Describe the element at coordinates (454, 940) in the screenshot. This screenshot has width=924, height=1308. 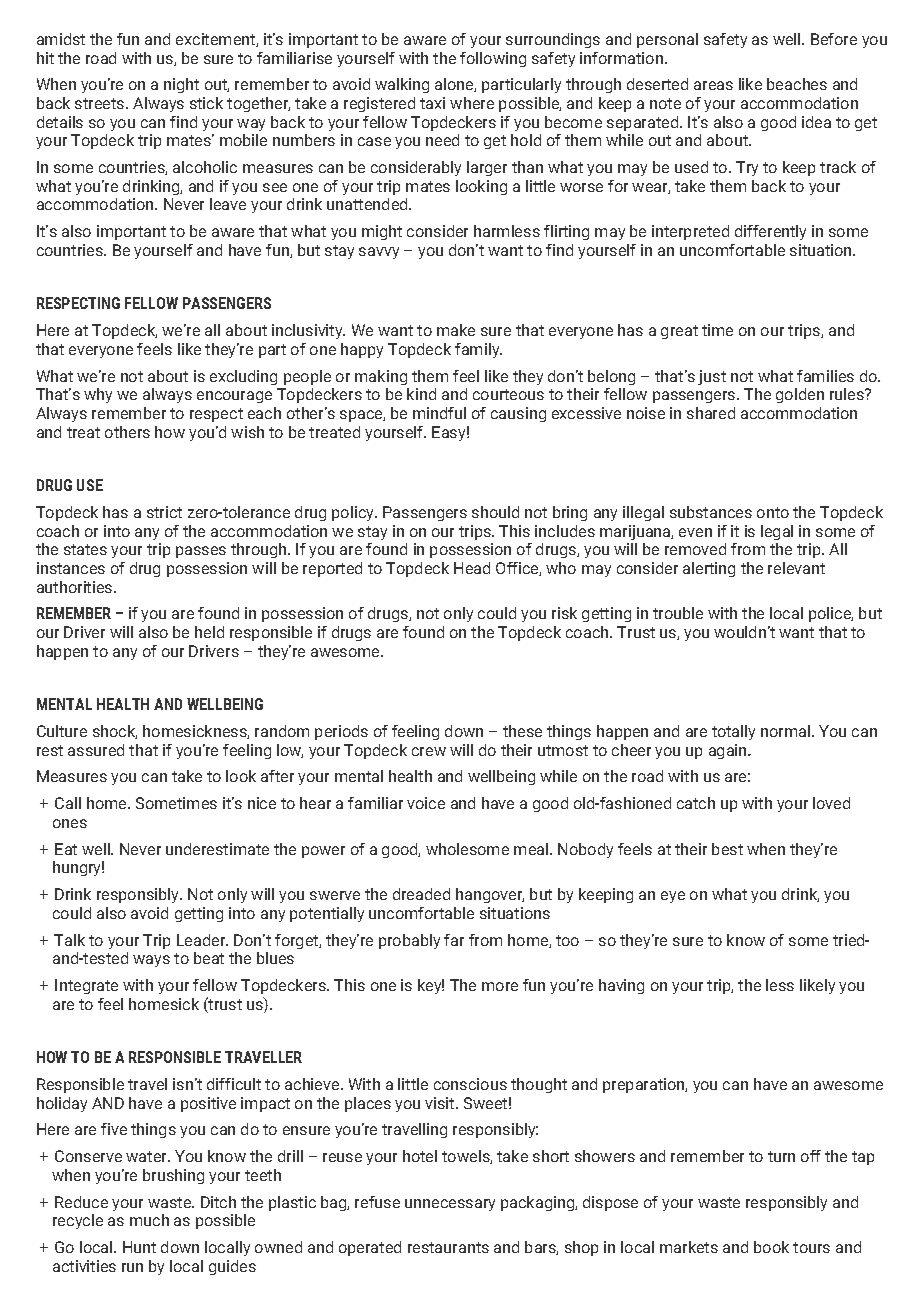
I see `far` at that location.
